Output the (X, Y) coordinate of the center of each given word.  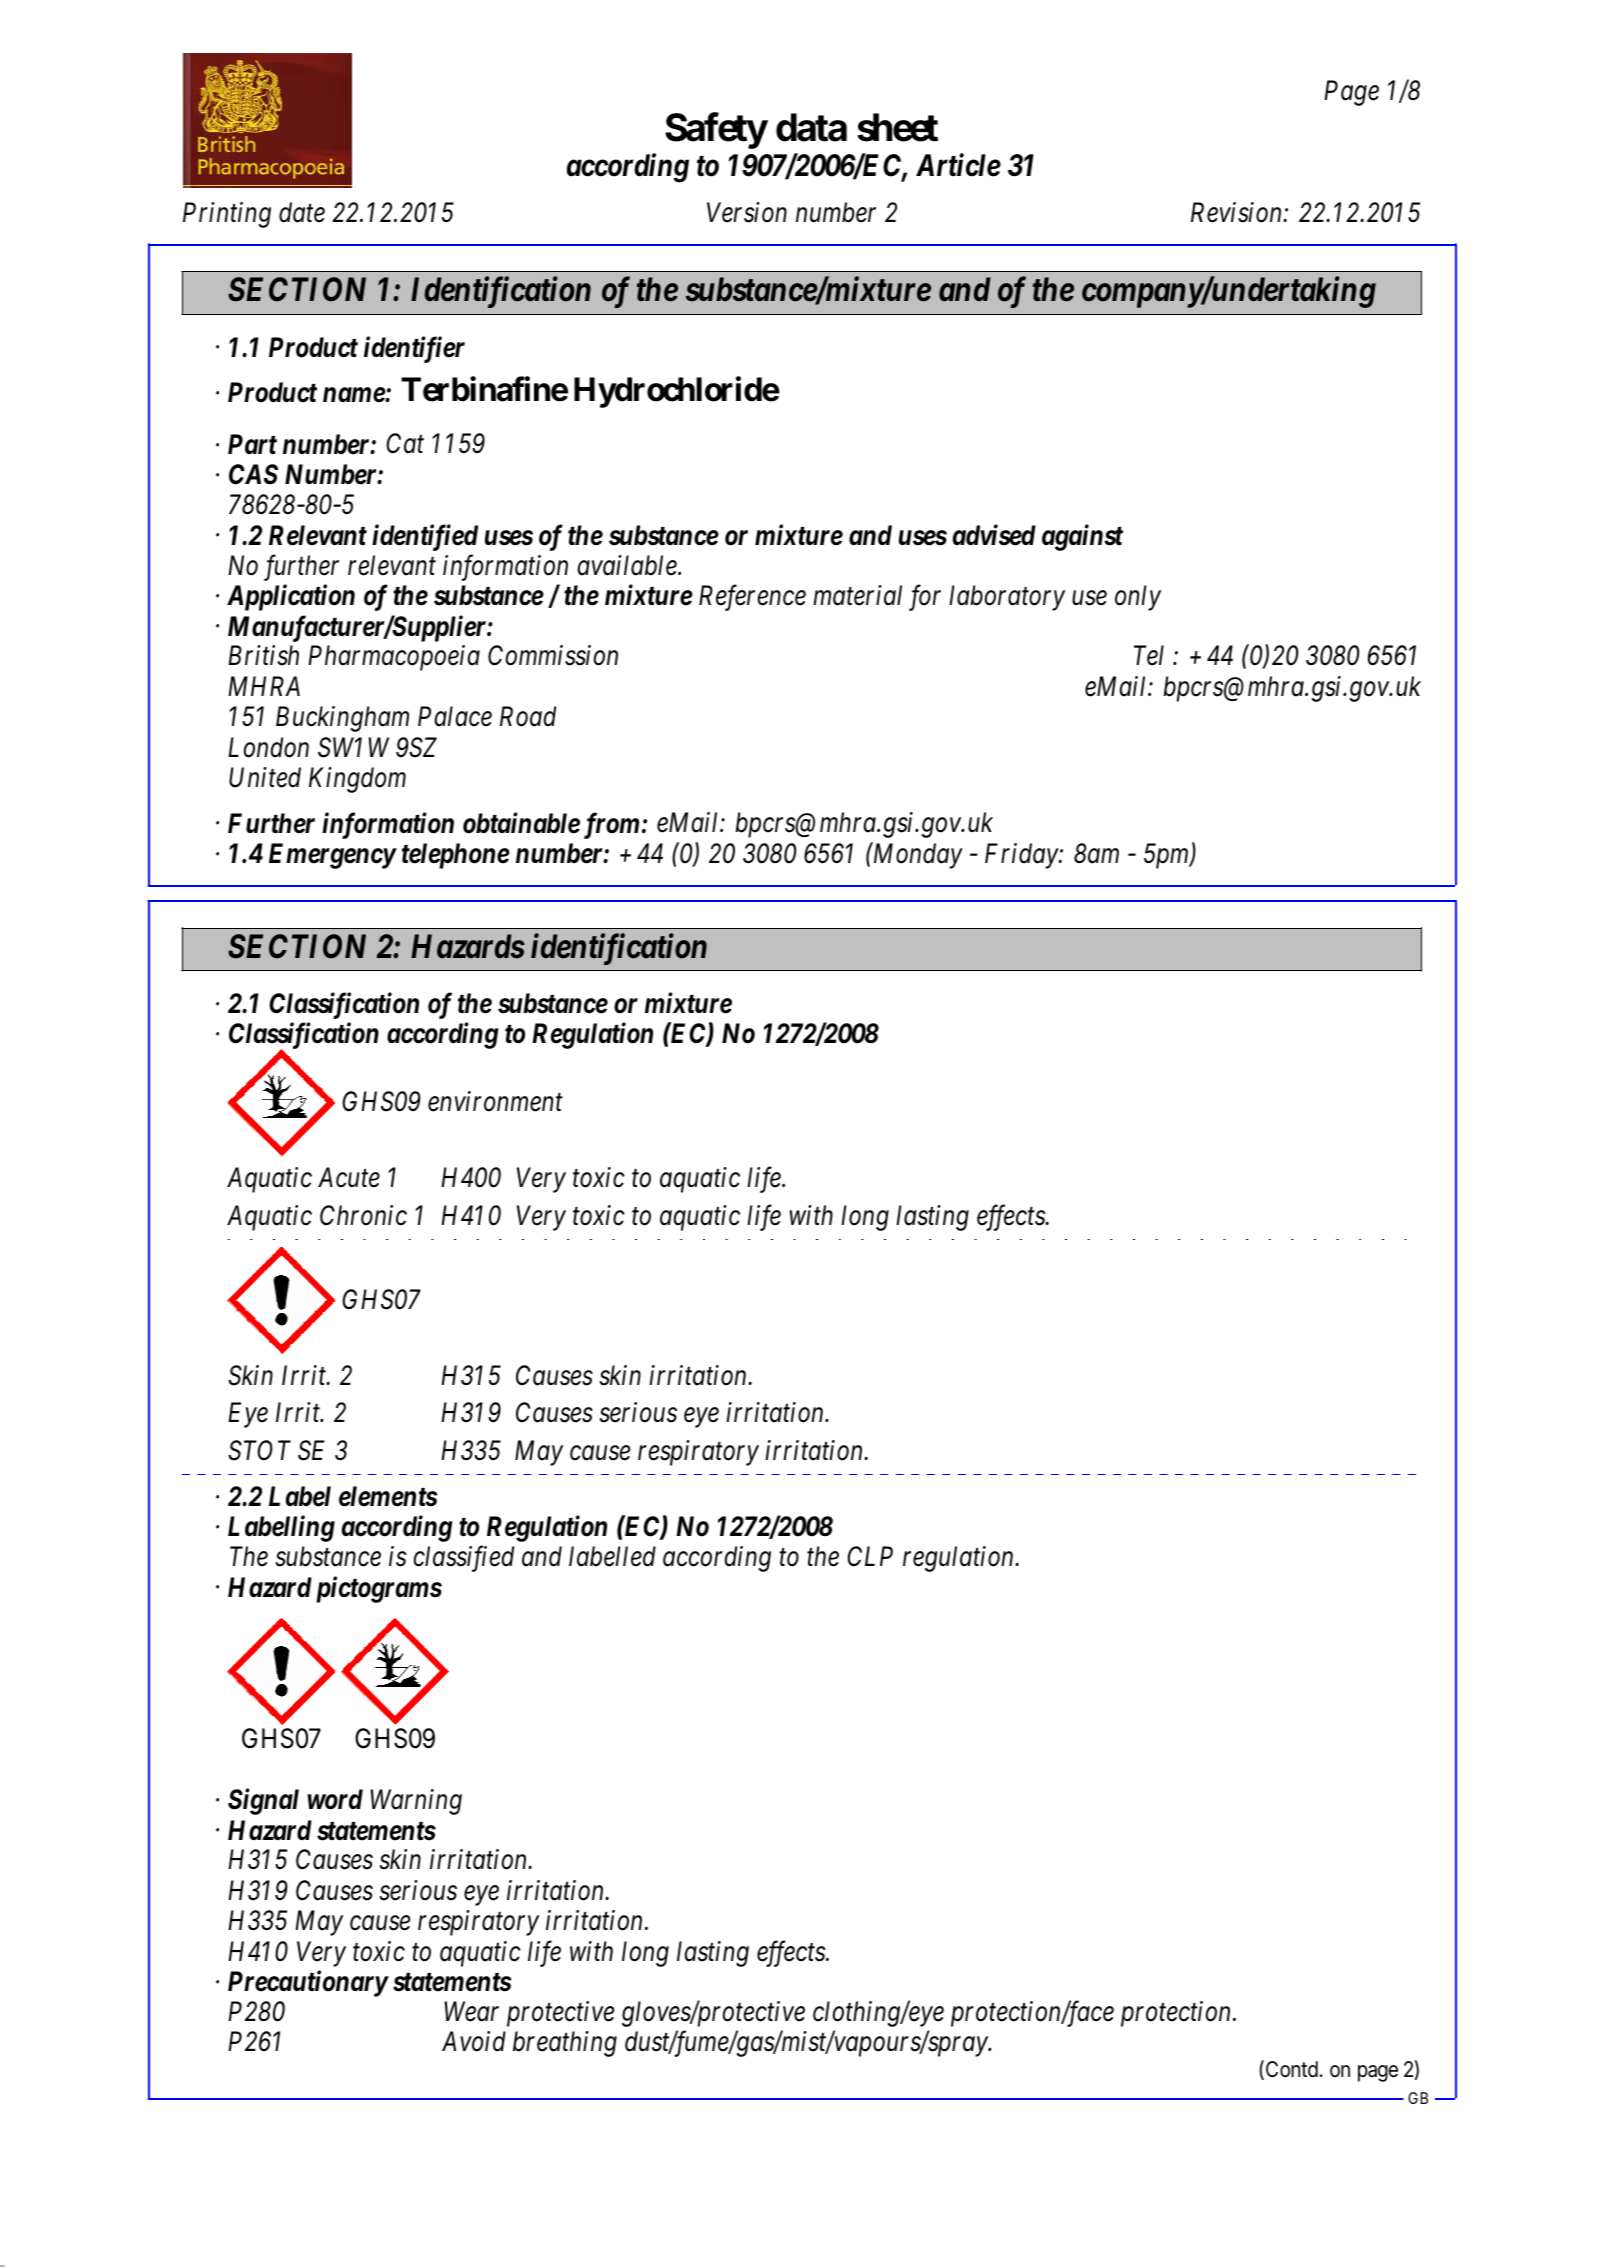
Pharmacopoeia (394, 658)
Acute (349, 1177)
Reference (752, 597)
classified (463, 1559)
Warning (416, 1802)
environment (495, 1102)
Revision (1237, 212)
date (302, 212)
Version (747, 212)
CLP (870, 1556)
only (1138, 598)
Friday (1022, 856)
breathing (565, 2044)
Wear (471, 2011)
